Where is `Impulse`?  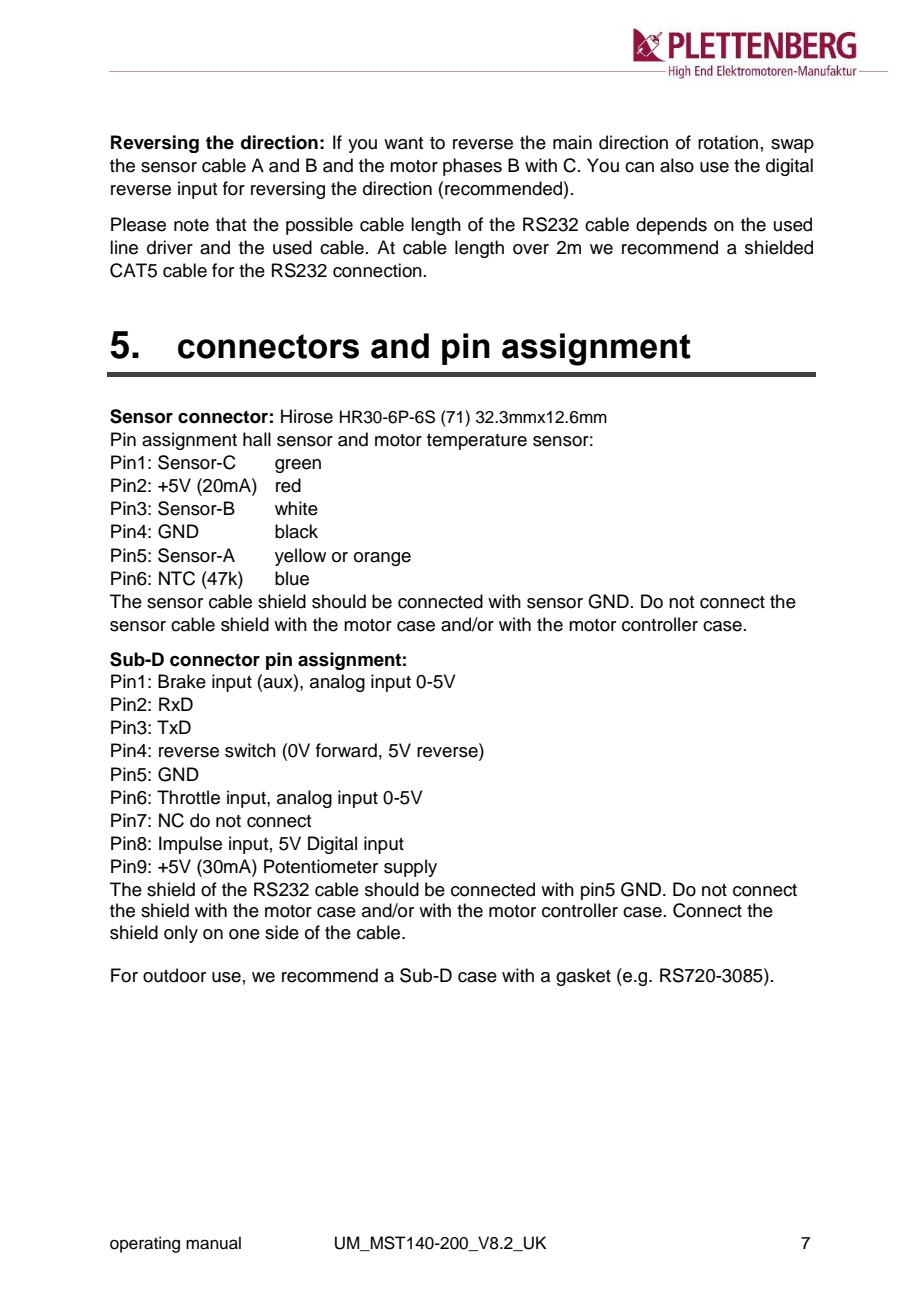
Impulse is located at coordinates (190, 845).
